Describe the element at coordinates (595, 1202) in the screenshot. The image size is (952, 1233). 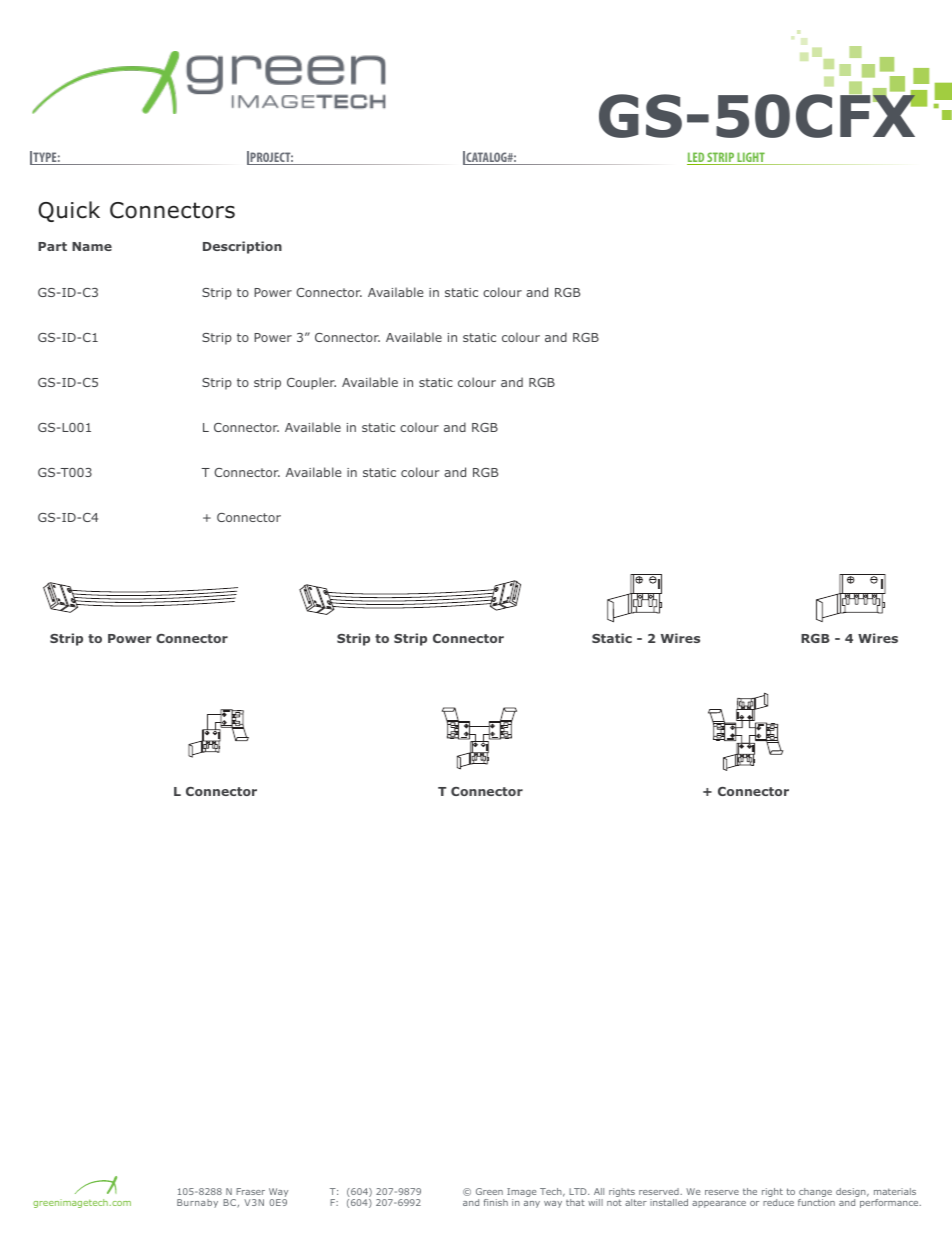
I see `will` at that location.
